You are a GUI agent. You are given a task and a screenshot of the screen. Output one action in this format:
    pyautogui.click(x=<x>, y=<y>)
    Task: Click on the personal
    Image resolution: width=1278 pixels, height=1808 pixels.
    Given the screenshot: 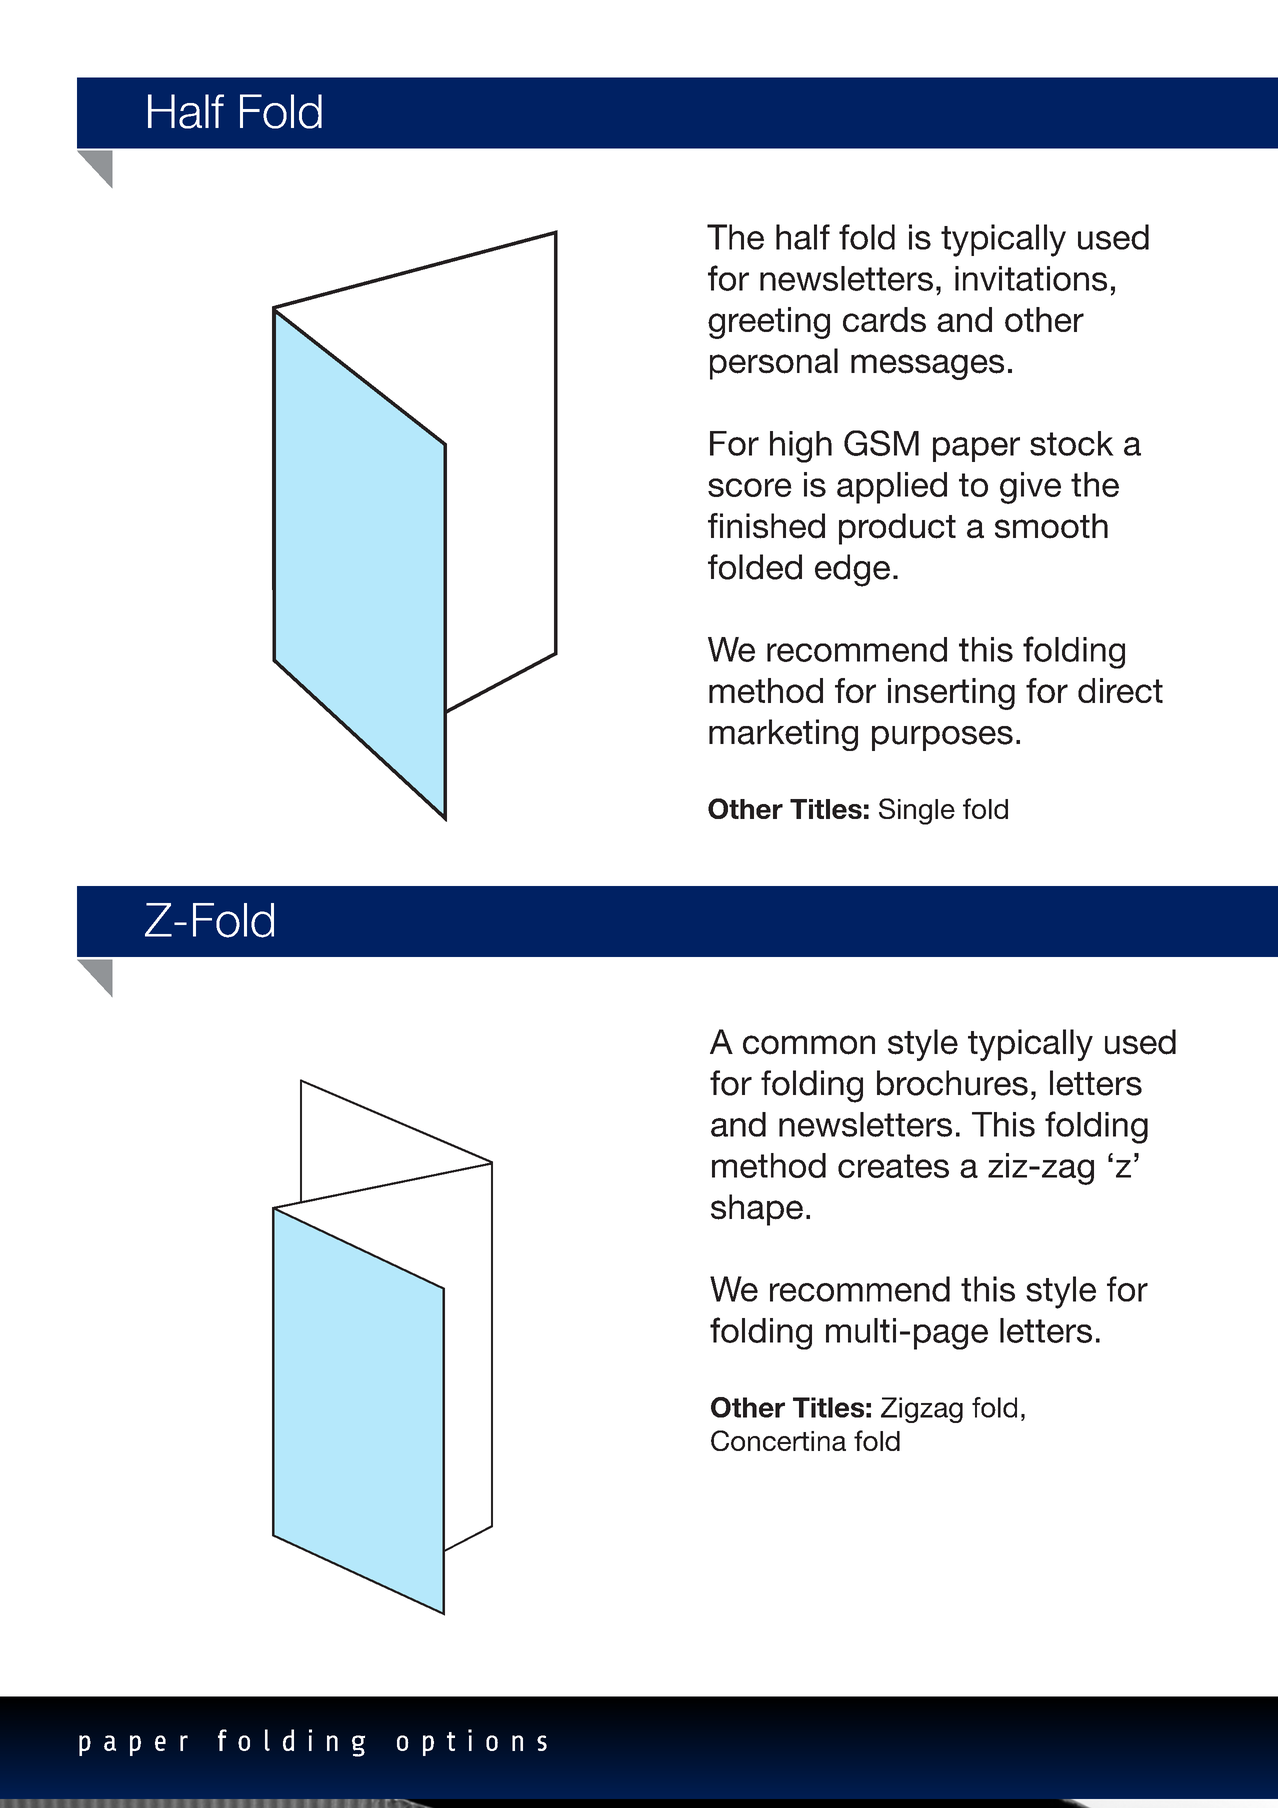 What is the action you would take?
    pyautogui.click(x=774, y=364)
